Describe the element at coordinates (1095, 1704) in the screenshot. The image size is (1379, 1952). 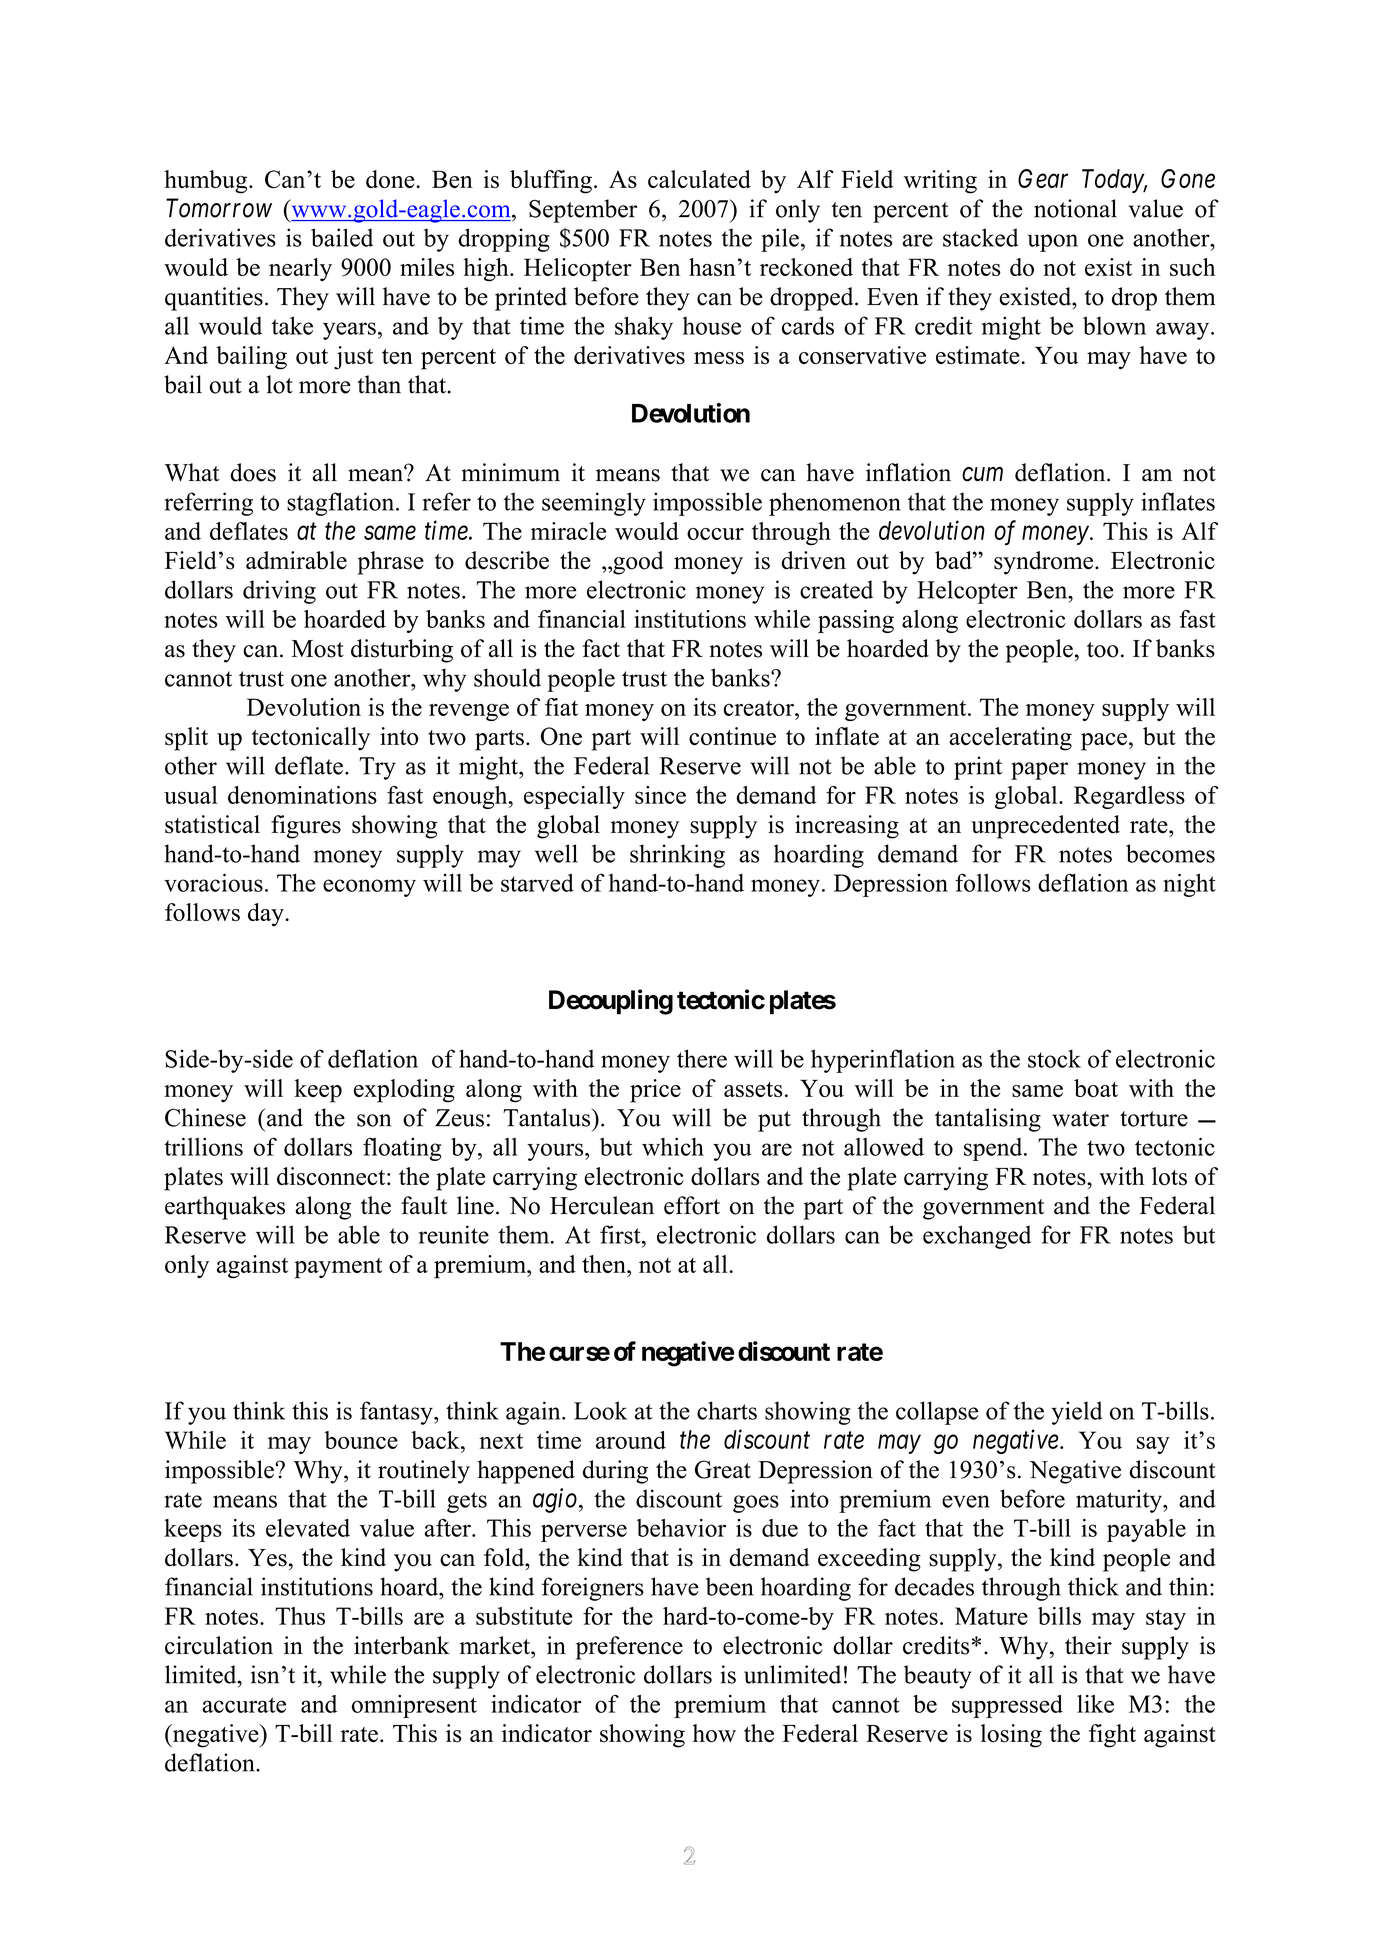
I see `like` at that location.
